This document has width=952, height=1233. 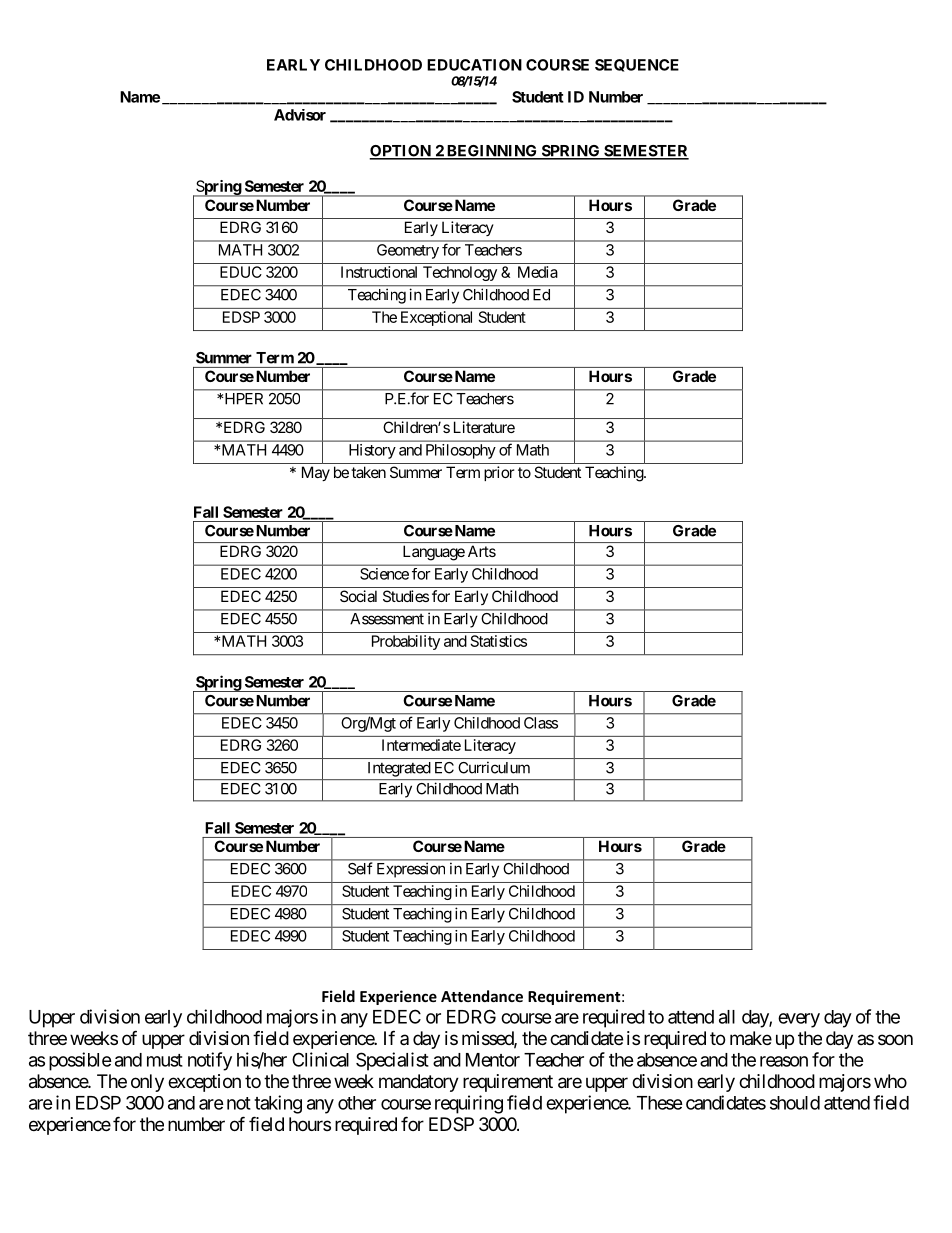 I want to click on Advisor, so click(x=300, y=115).
